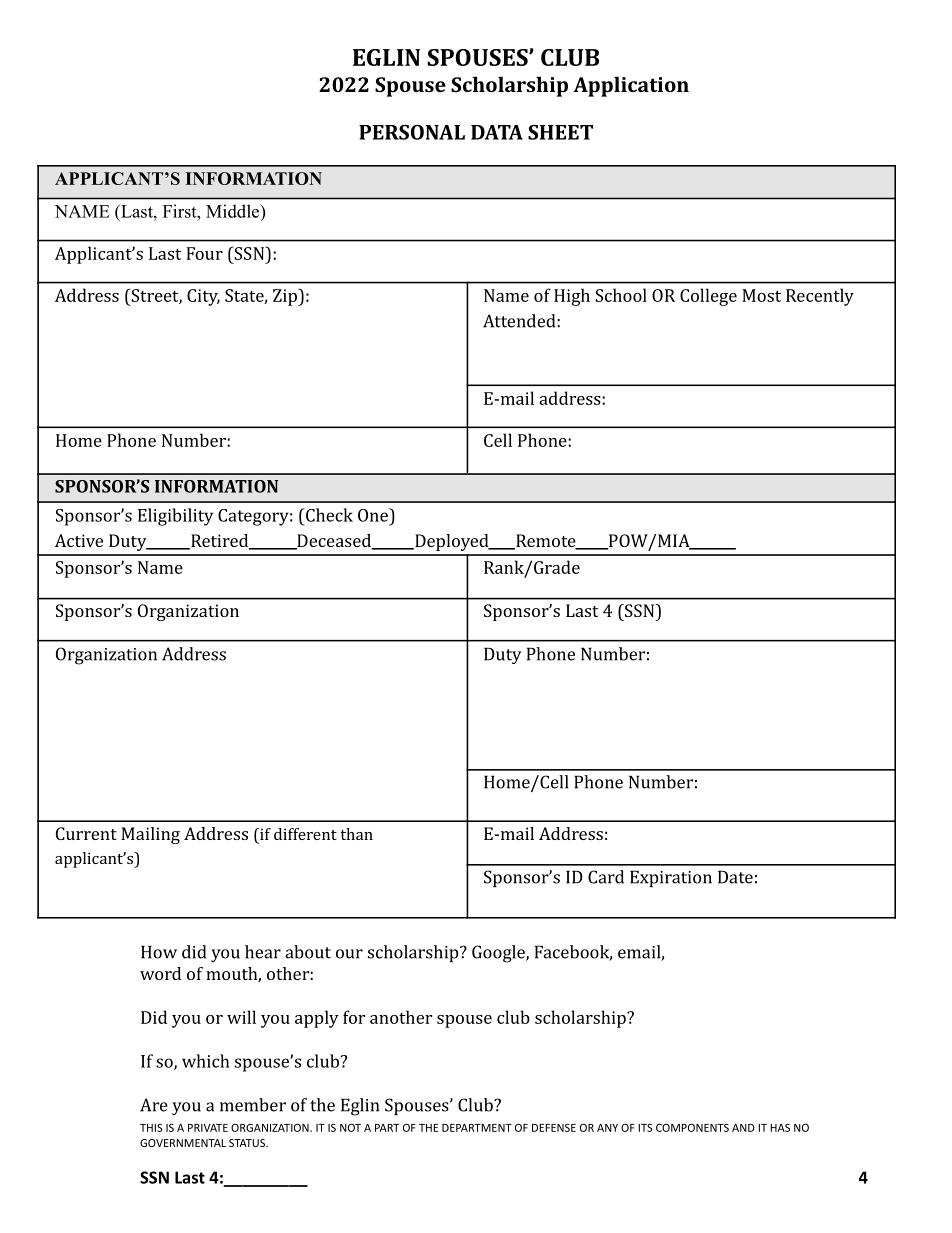 Image resolution: width=952 pixels, height=1233 pixels. Describe the element at coordinates (154, 1105) in the screenshot. I see `Are` at that location.
